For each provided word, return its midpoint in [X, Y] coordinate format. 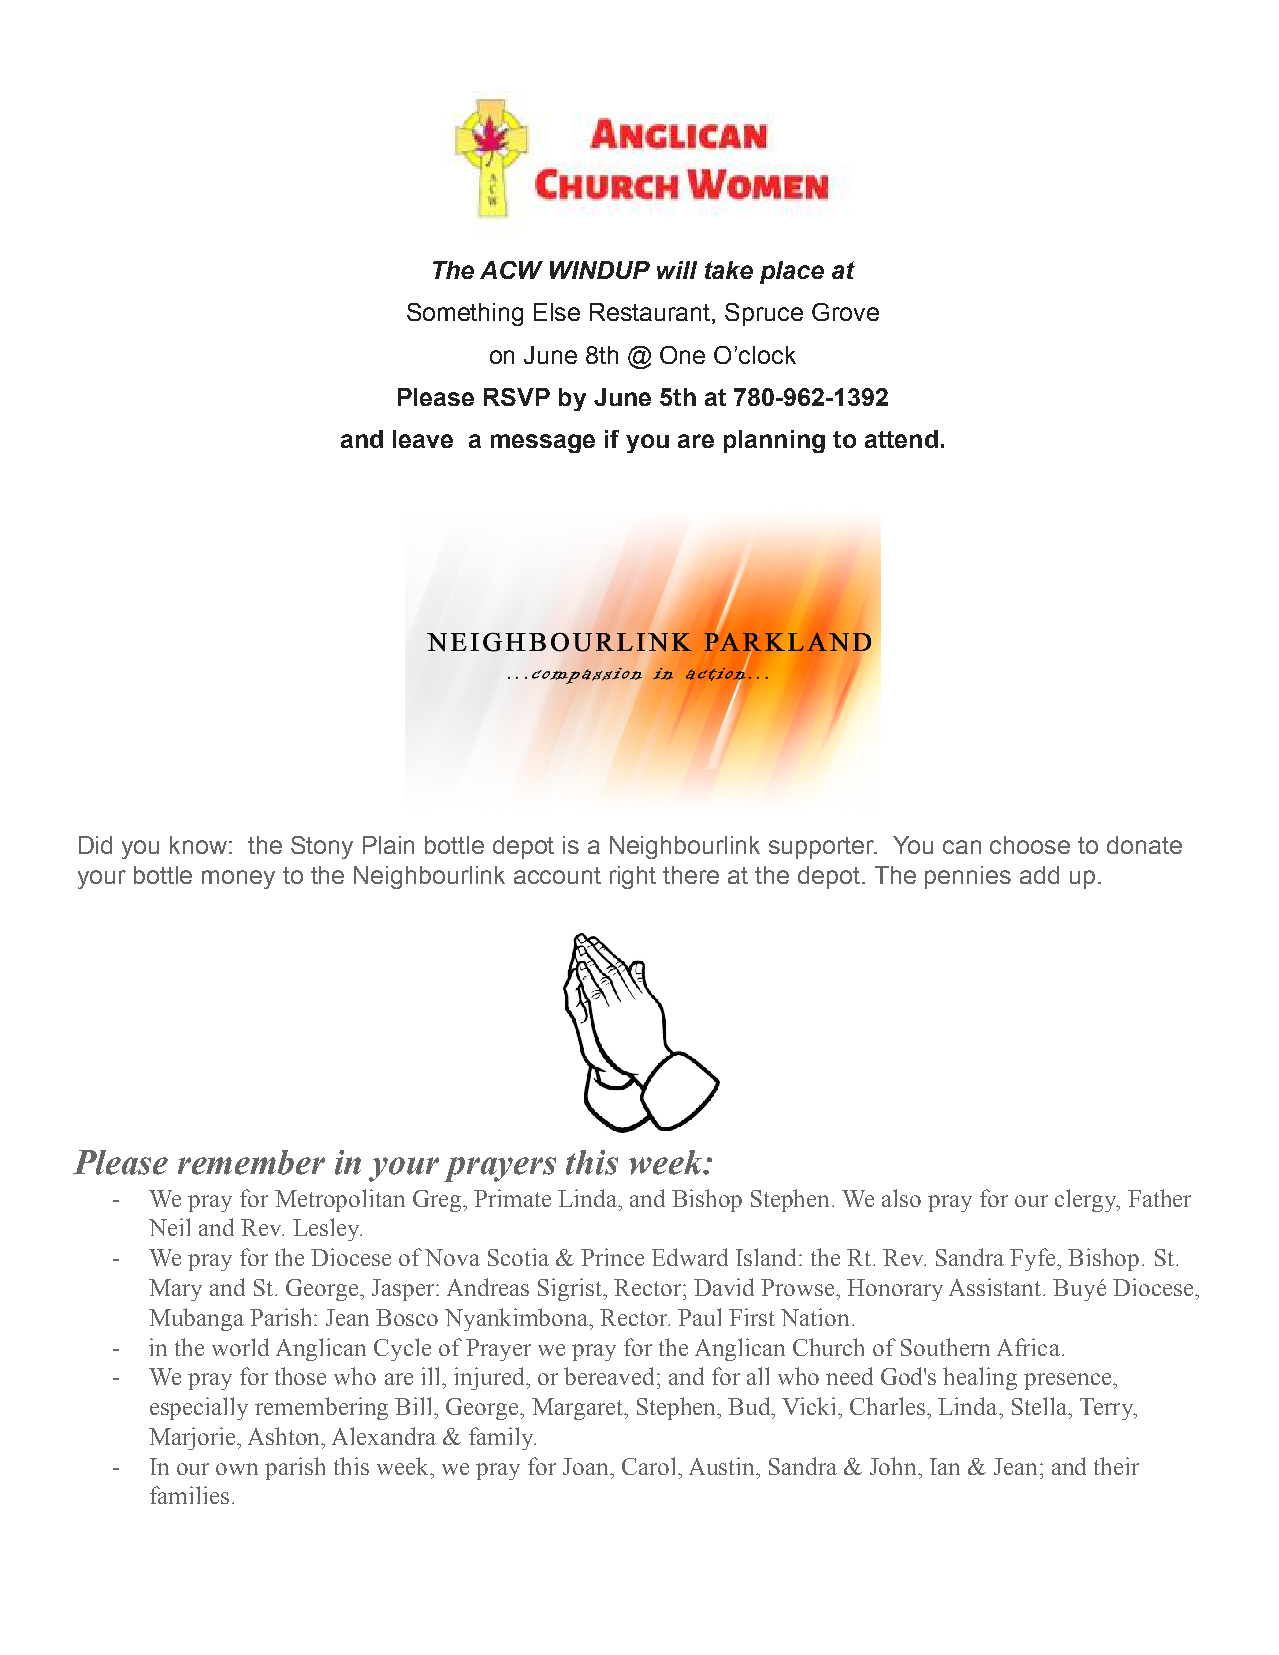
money [238, 879]
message [543, 443]
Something [465, 314]
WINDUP [600, 270]
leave [423, 439]
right [633, 877]
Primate [512, 1198]
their [1116, 1466]
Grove [845, 312]
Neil [169, 1227]
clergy [1087, 1200]
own [237, 1469]
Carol [650, 1466]
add [1039, 875]
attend [901, 439]
